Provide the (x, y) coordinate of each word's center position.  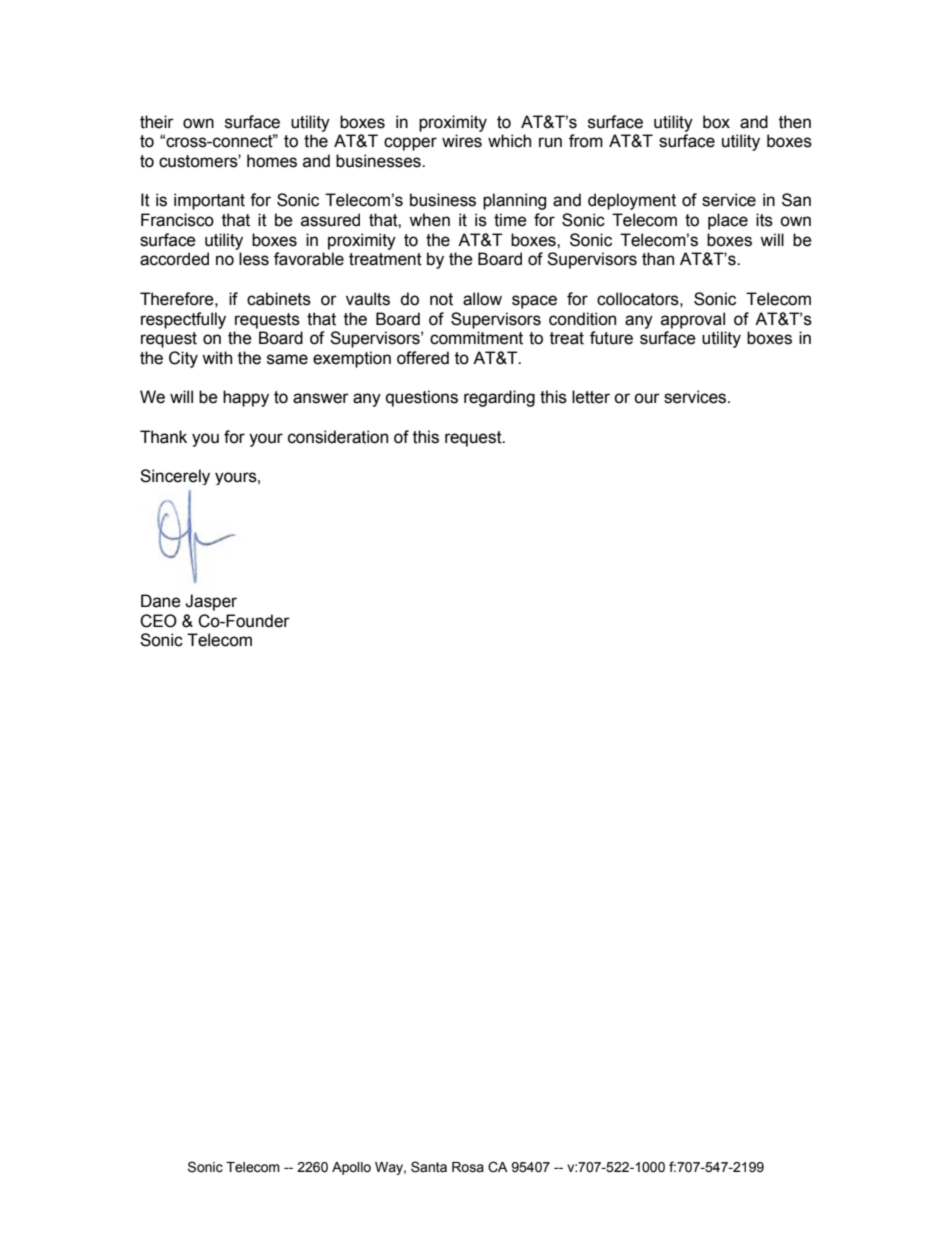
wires (462, 141)
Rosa (468, 1167)
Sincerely (175, 477)
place (728, 221)
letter (591, 397)
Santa (429, 1167)
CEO (158, 621)
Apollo (351, 1168)
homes (272, 161)
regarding (499, 398)
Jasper (211, 602)
